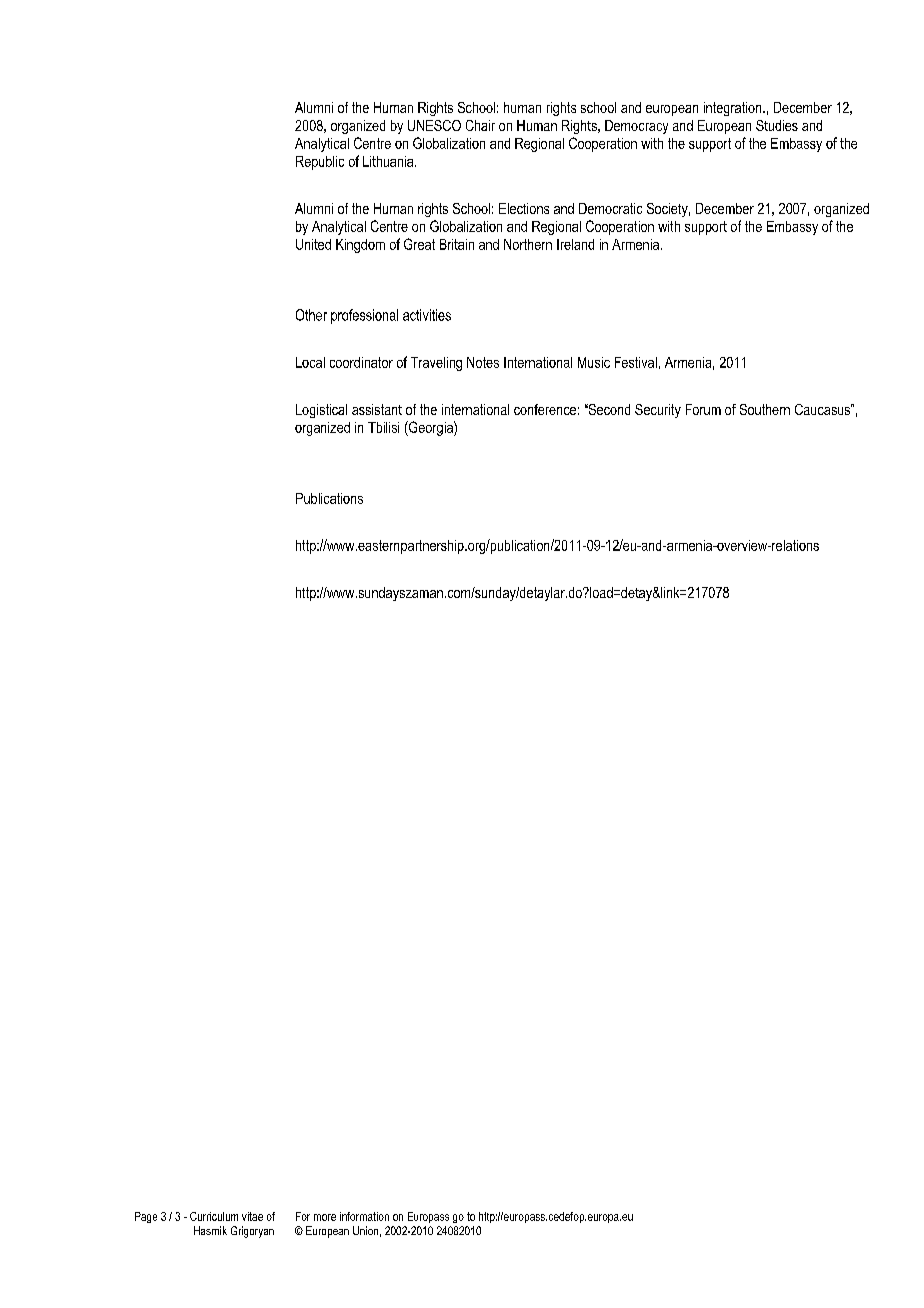  What do you see at coordinates (146, 1217) in the screenshot?
I see `Page` at bounding box center [146, 1217].
